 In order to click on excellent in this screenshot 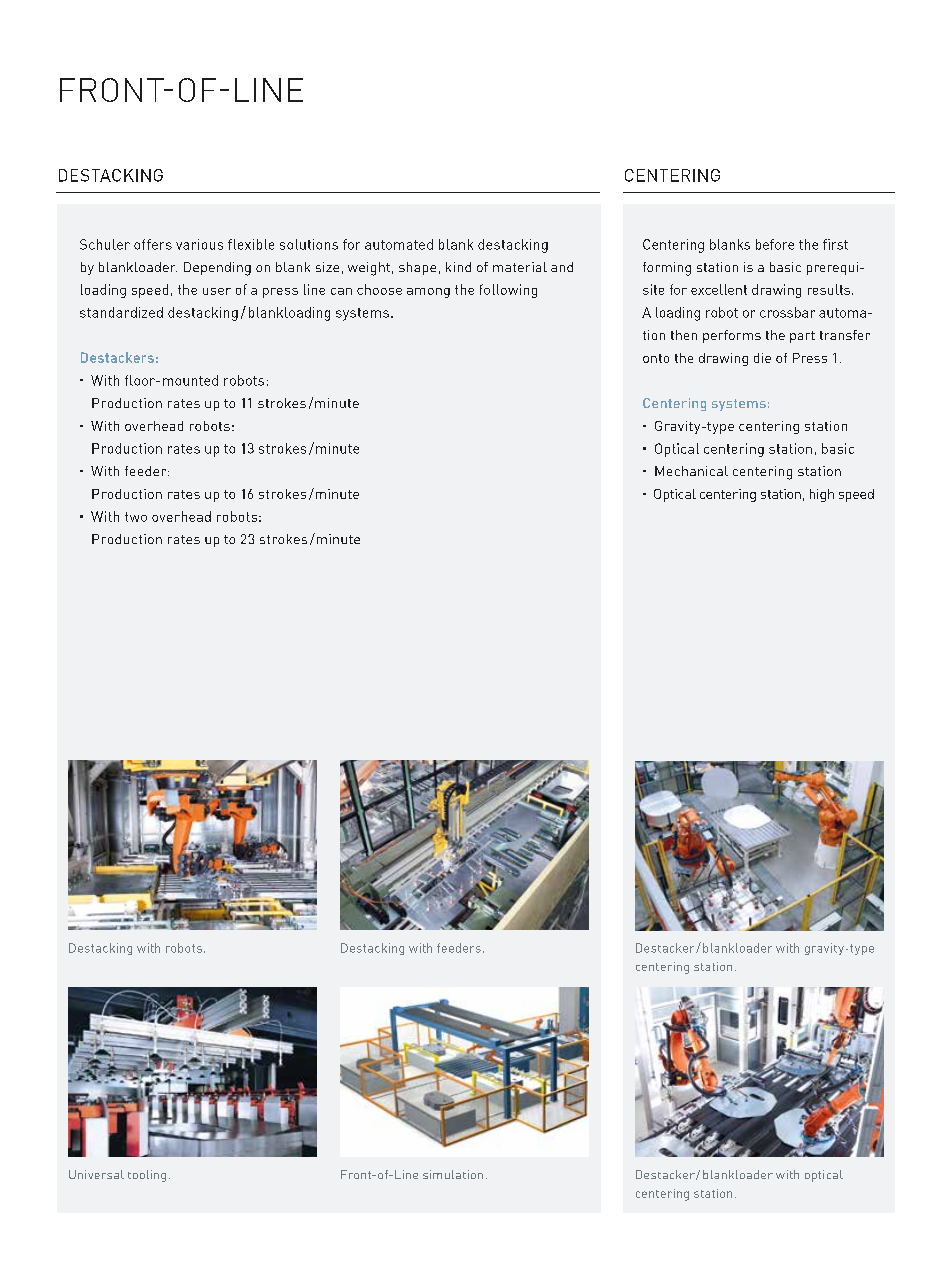, I will do `click(719, 289)`.
